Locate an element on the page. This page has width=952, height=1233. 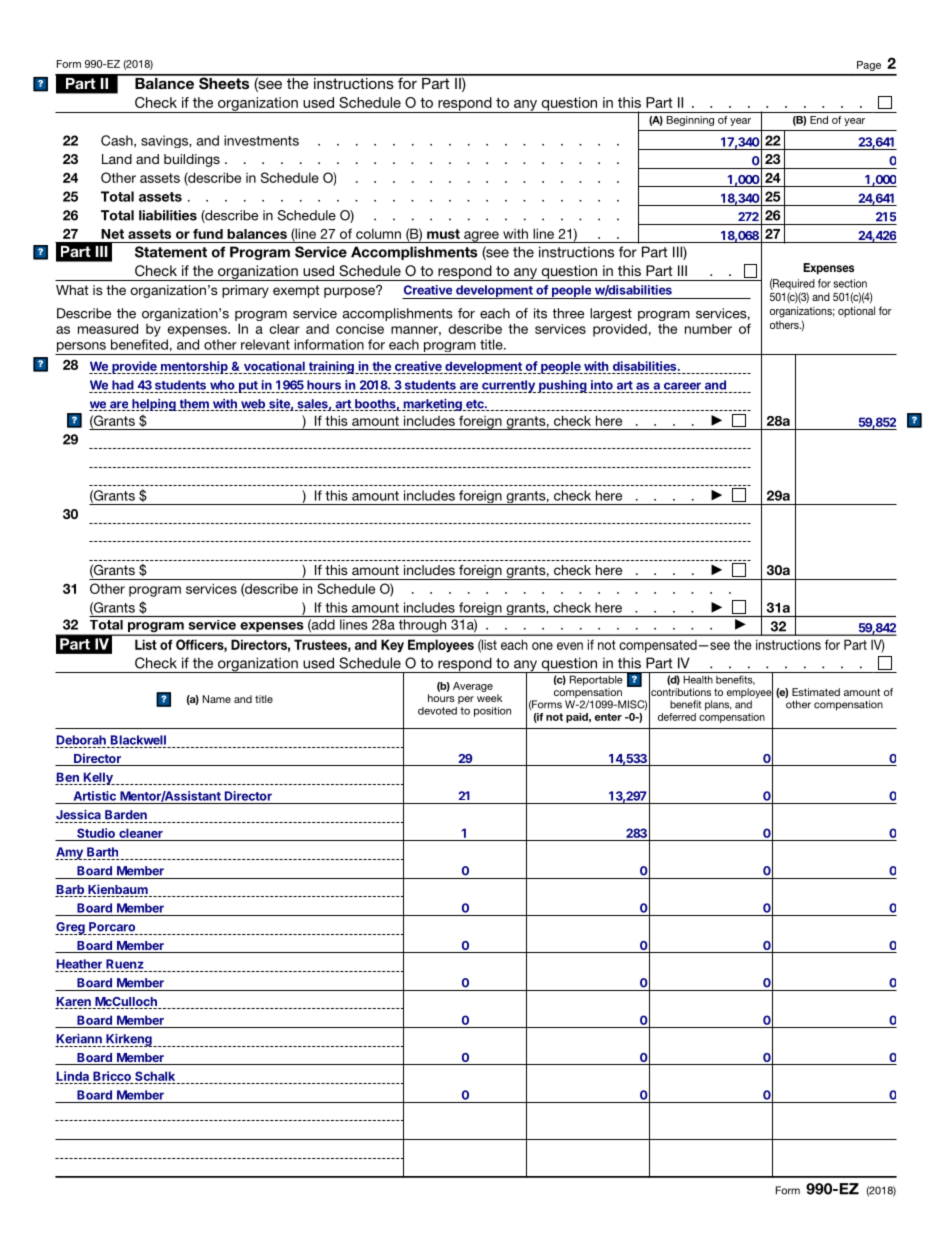
End is located at coordinates (819, 120).
